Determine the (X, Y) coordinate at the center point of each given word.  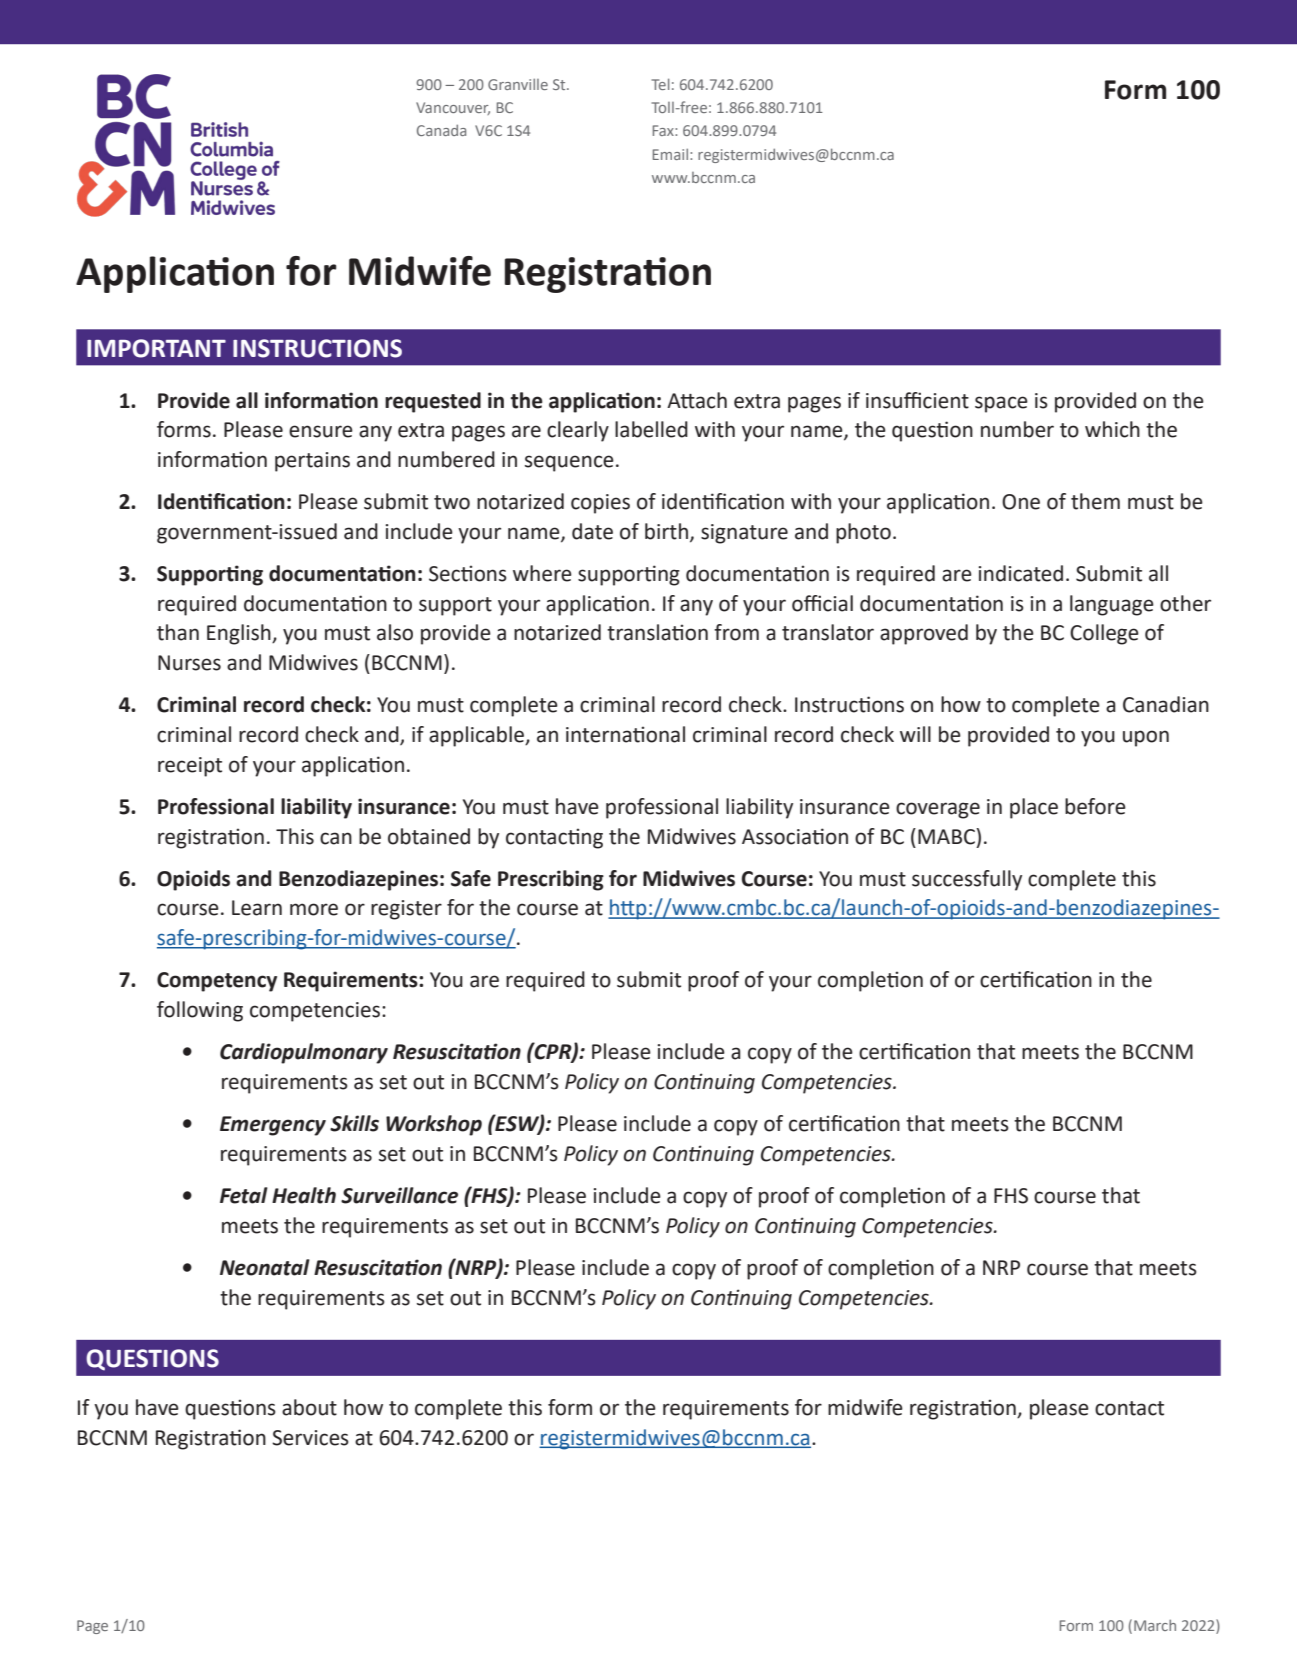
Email (670, 154)
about (309, 1407)
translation (657, 632)
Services (310, 1438)
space (1001, 404)
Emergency (273, 1126)
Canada (441, 130)
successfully (967, 880)
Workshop (434, 1125)
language (1112, 605)
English (240, 634)
